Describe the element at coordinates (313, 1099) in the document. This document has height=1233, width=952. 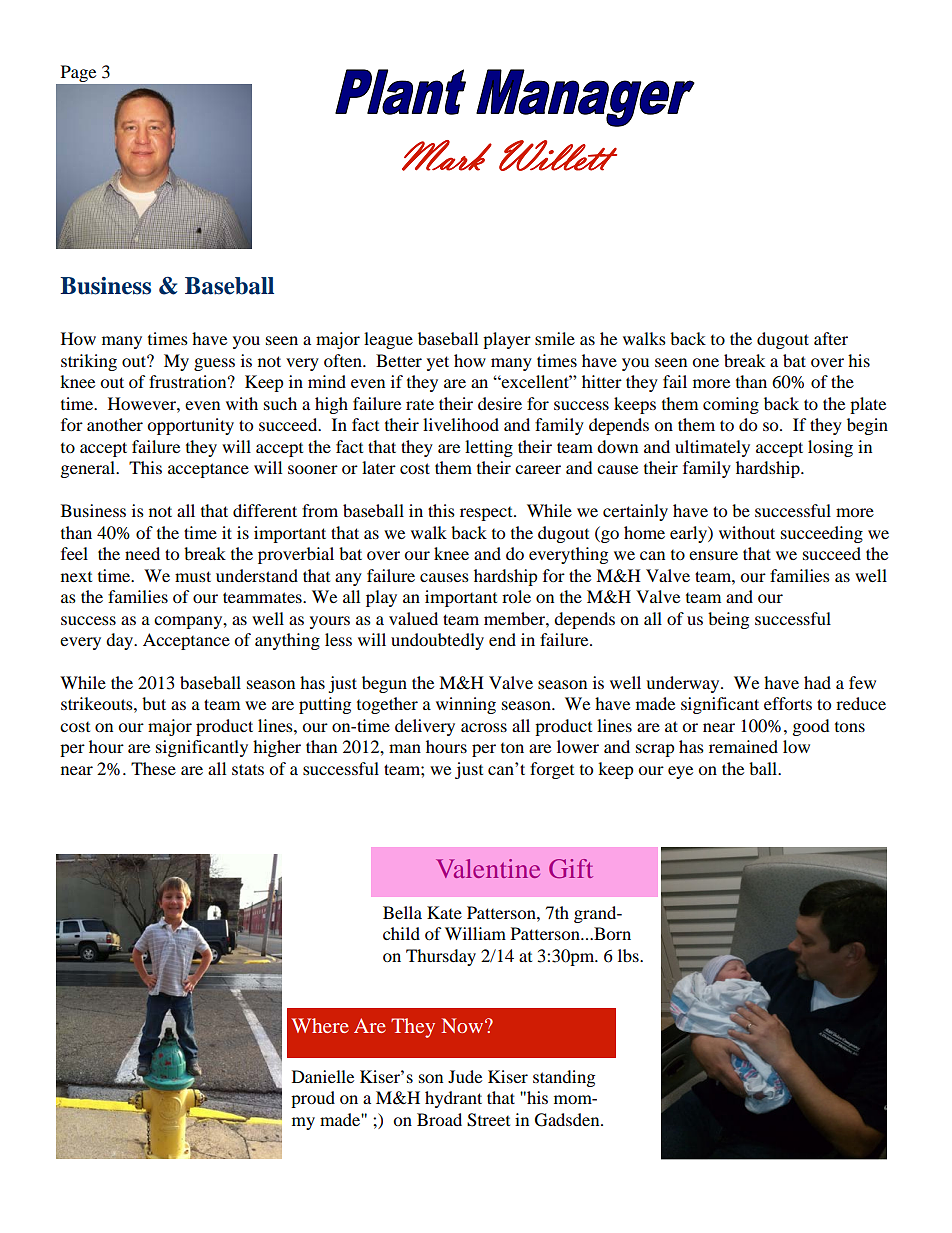
I see `proud` at that location.
